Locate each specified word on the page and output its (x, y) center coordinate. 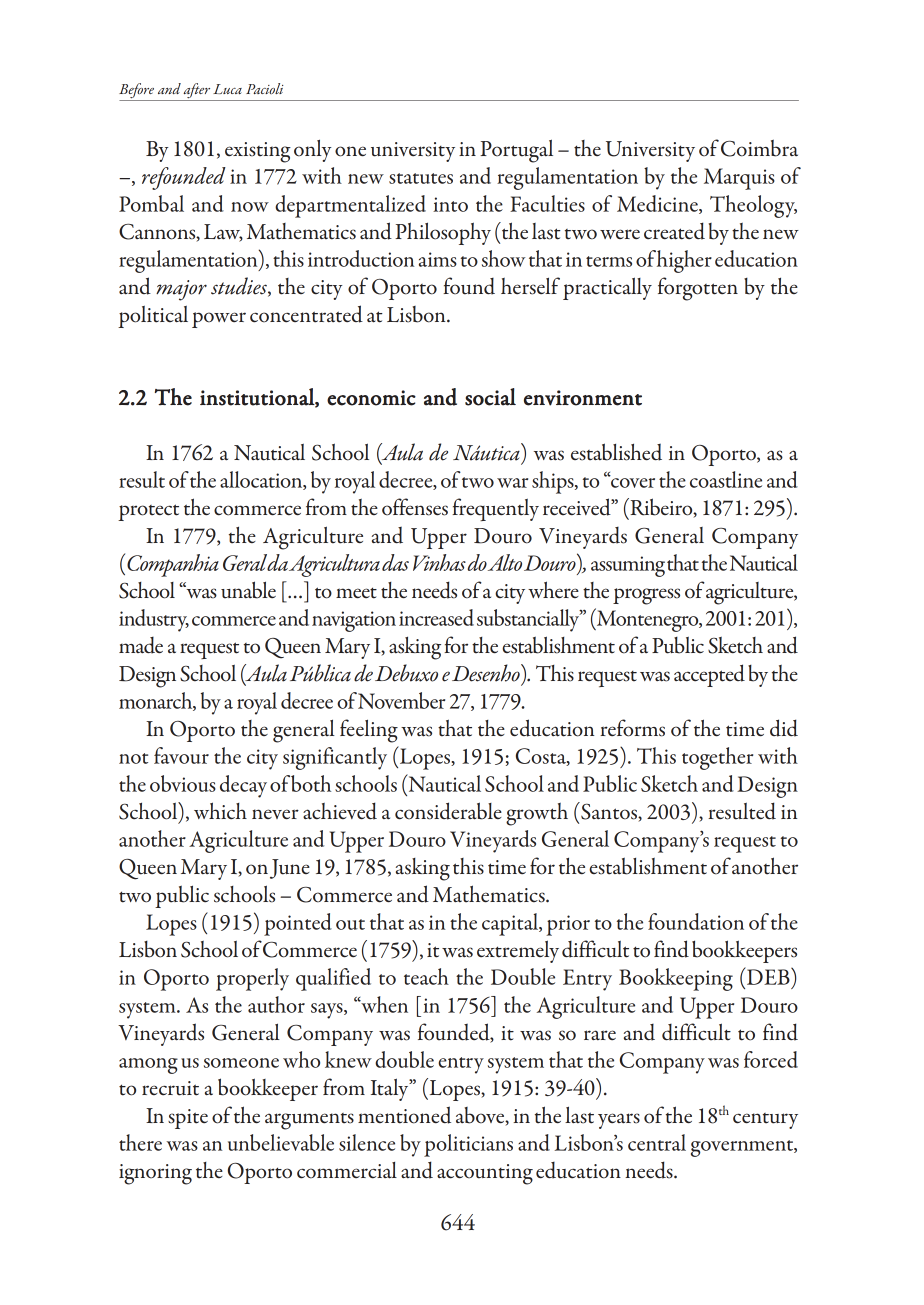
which (220, 811)
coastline (726, 479)
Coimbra (759, 148)
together (717, 758)
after (197, 92)
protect (148, 512)
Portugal (516, 151)
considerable (448, 811)
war (512, 483)
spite (188, 1119)
